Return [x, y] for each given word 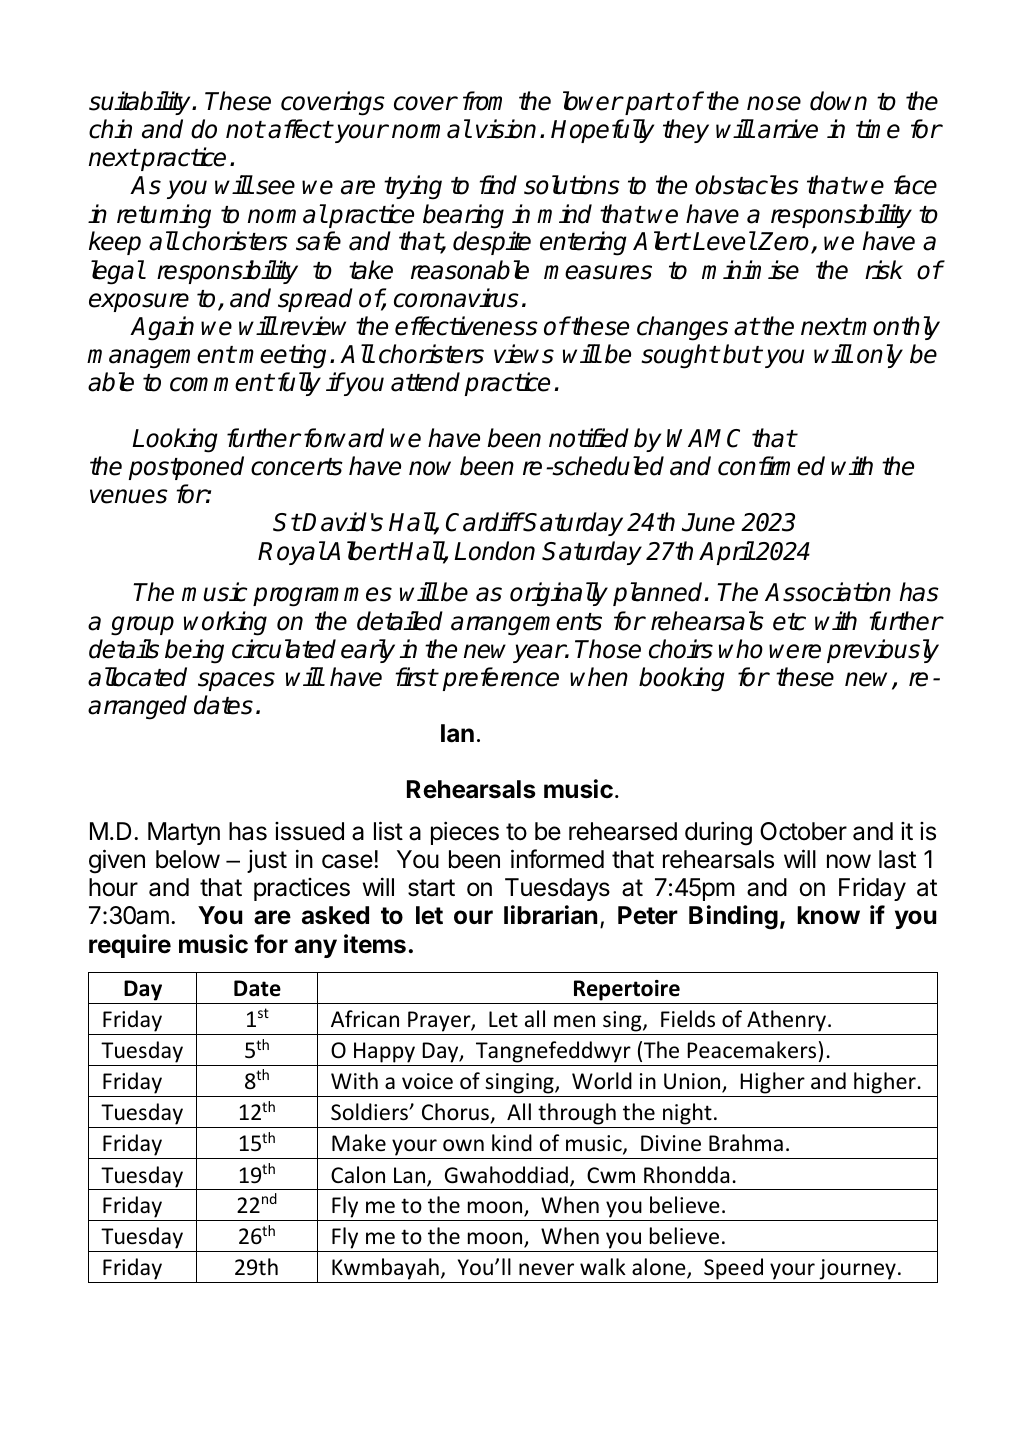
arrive [788, 129]
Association [828, 592]
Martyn [184, 833]
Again [162, 328]
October [803, 831]
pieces [465, 833]
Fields [688, 1019]
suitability [141, 103]
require [130, 946]
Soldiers [370, 1112]
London [494, 551]
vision [506, 129]
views [524, 354]
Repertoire [627, 992]
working [225, 623]
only [880, 356]
